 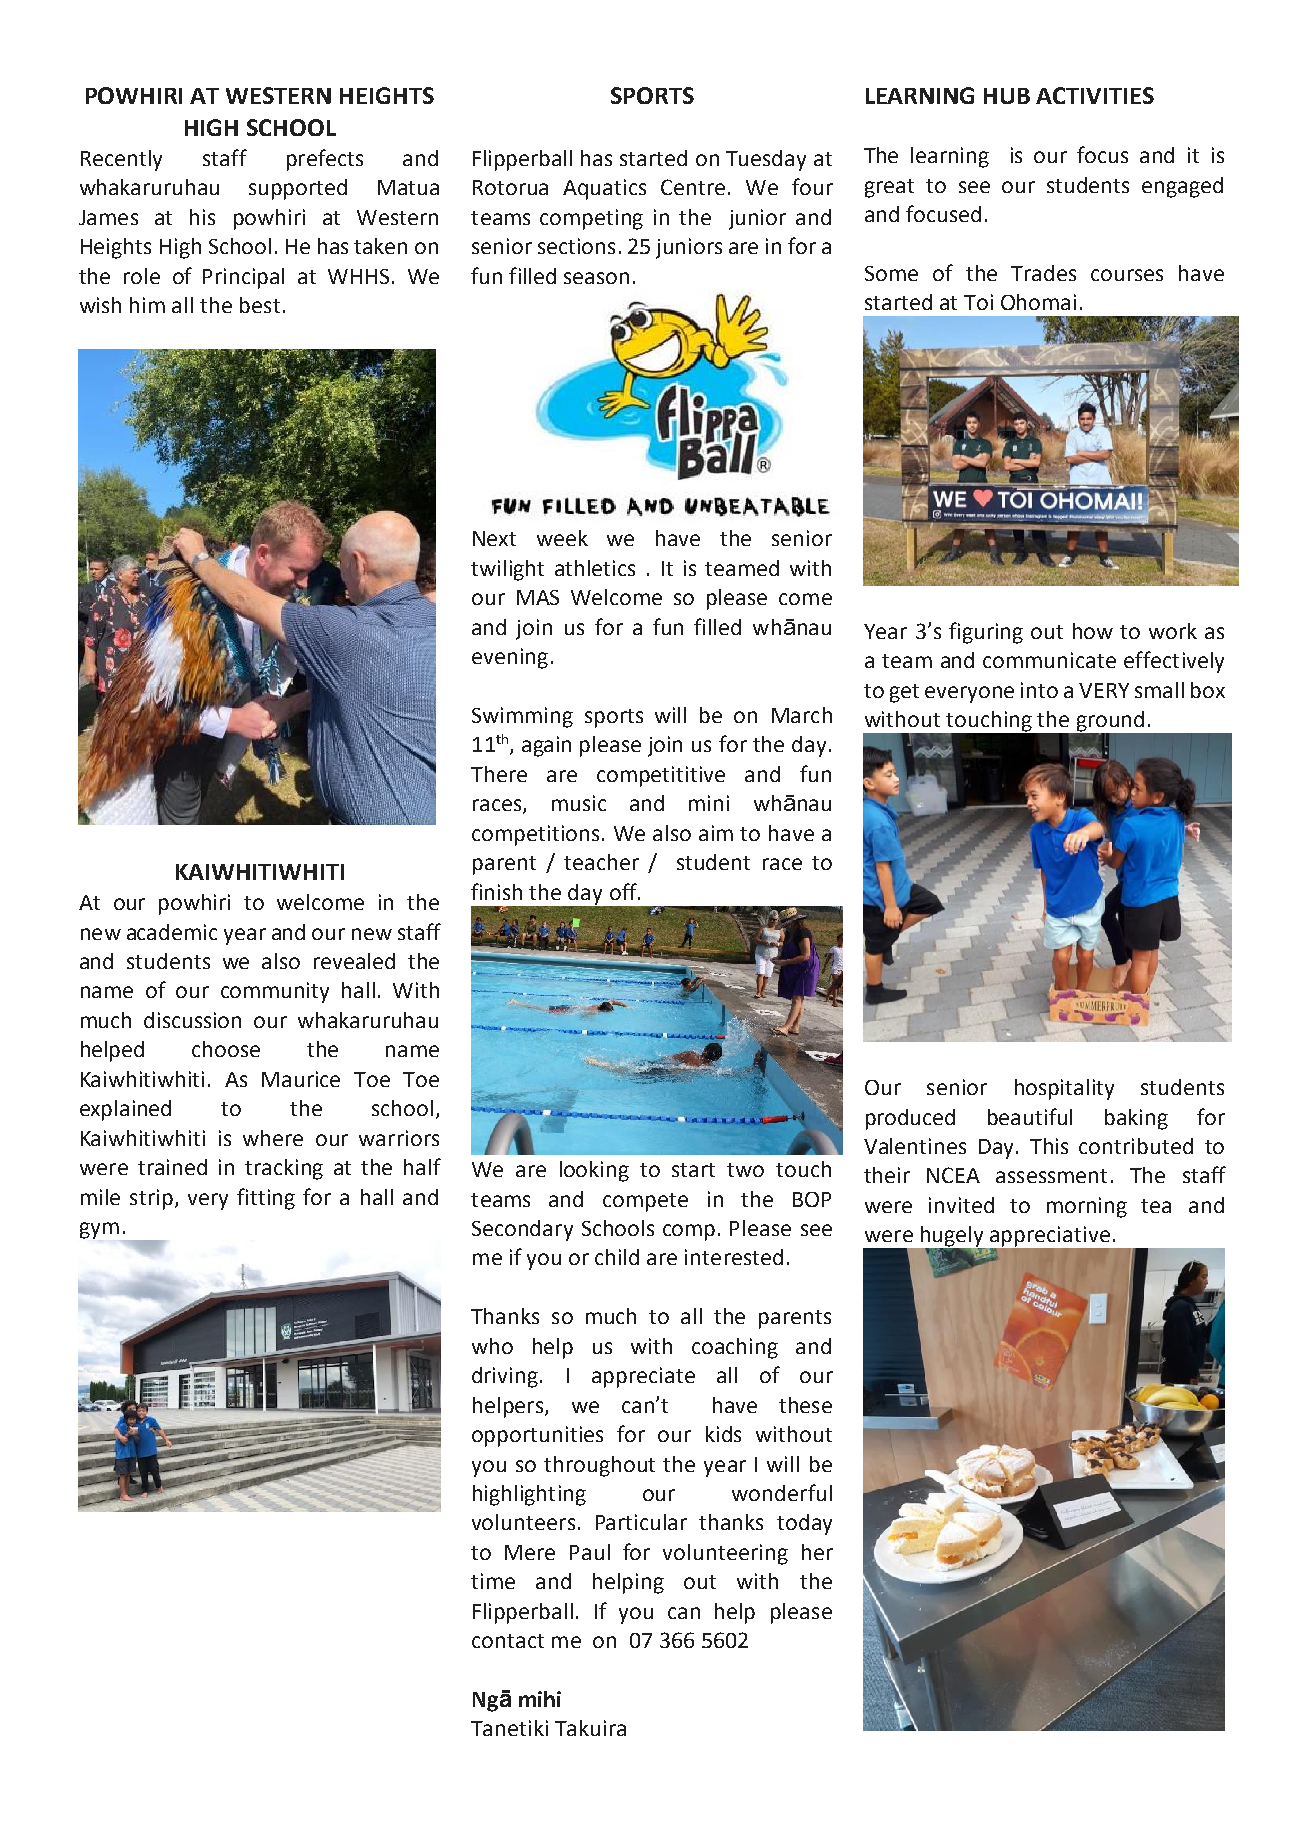 What do you see at coordinates (298, 189) in the screenshot?
I see `supported` at bounding box center [298, 189].
